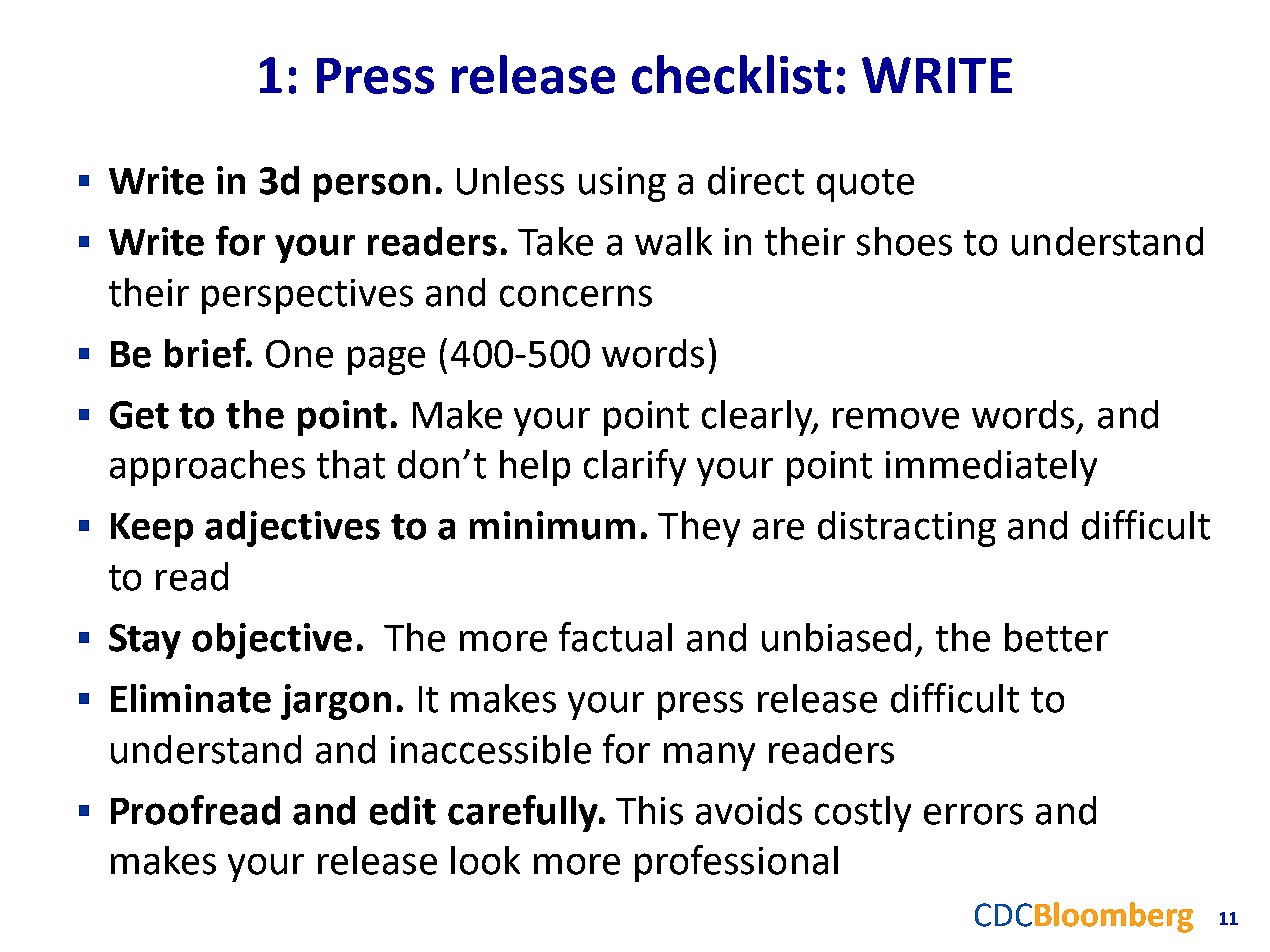 The width and height of the screenshot is (1270, 952). What do you see at coordinates (576, 296) in the screenshot?
I see `concerns` at bounding box center [576, 296].
